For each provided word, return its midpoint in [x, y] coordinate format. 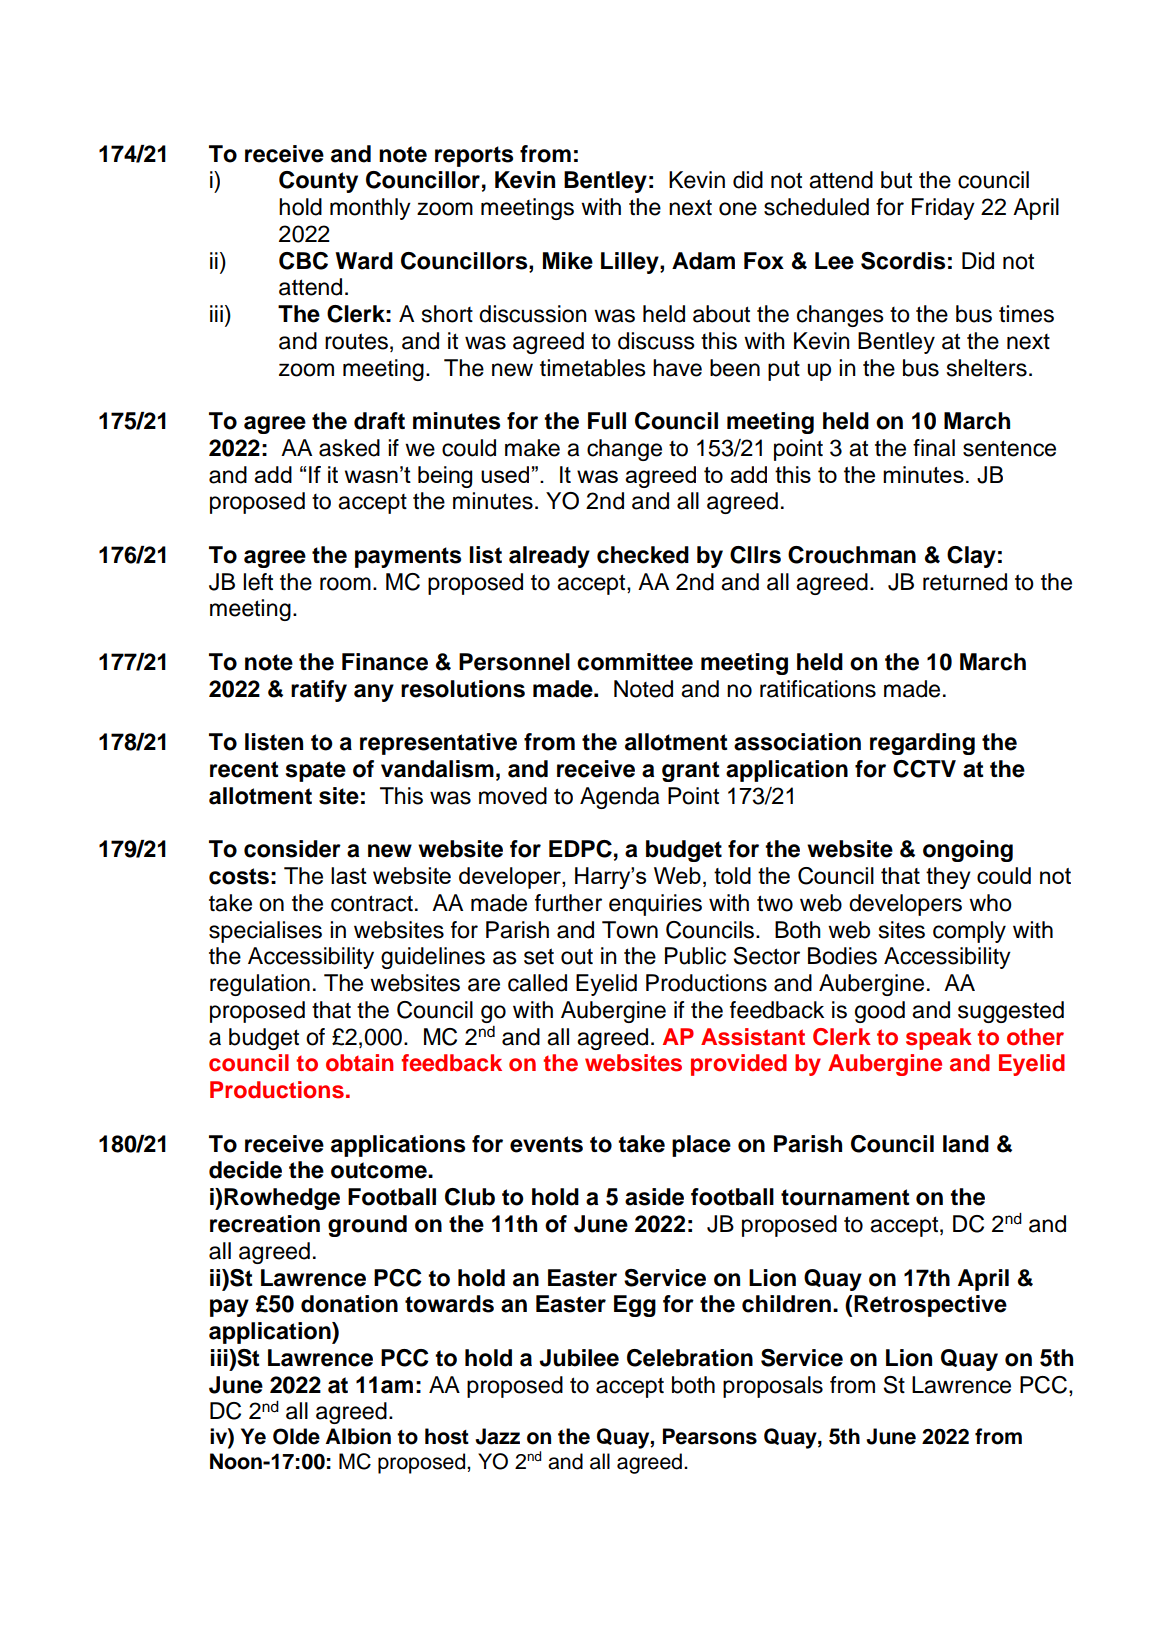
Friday [943, 209]
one [738, 209]
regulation [260, 985]
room [345, 584]
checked [643, 555]
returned [965, 582]
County [318, 182]
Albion [358, 1436]
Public [695, 956]
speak [939, 1039]
